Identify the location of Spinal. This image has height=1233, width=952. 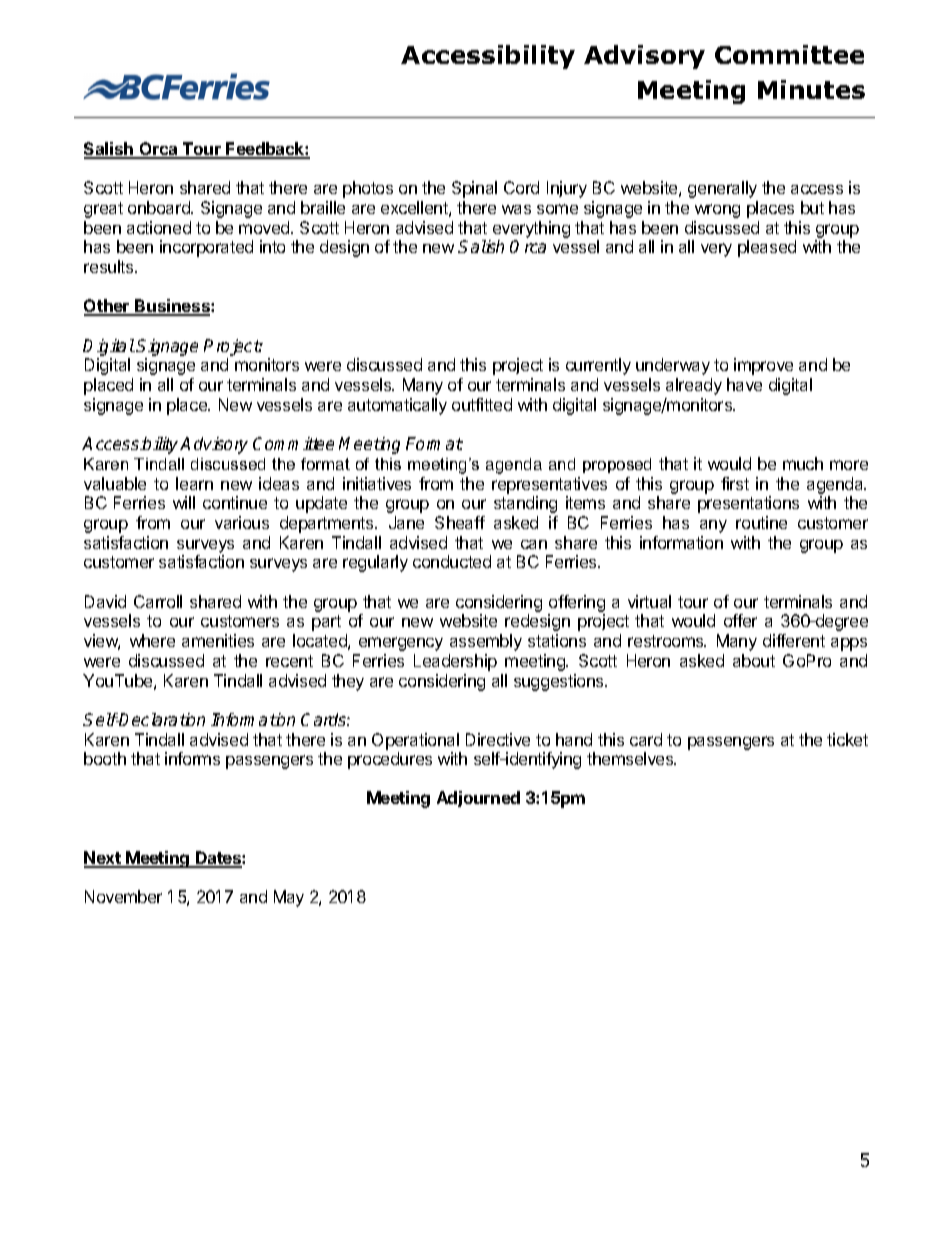
(474, 189).
